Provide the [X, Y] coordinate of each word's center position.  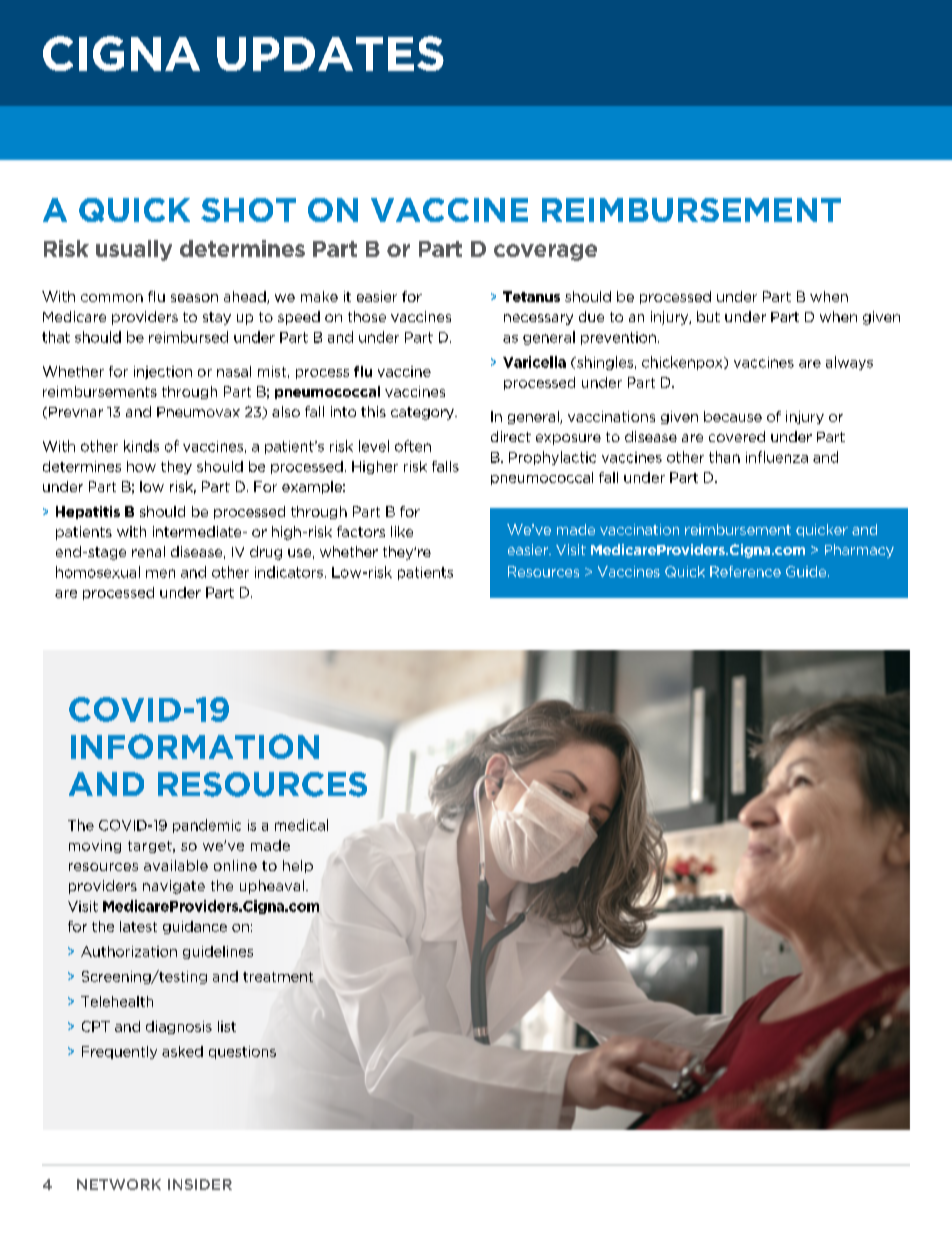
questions [242, 1052]
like [402, 531]
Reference [745, 571]
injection [163, 372]
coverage [545, 252]
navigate [174, 887]
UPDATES [330, 53]
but [708, 316]
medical [301, 825]
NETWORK [119, 1184]
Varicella [534, 362]
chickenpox [683, 363]
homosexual [98, 572]
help [298, 866]
